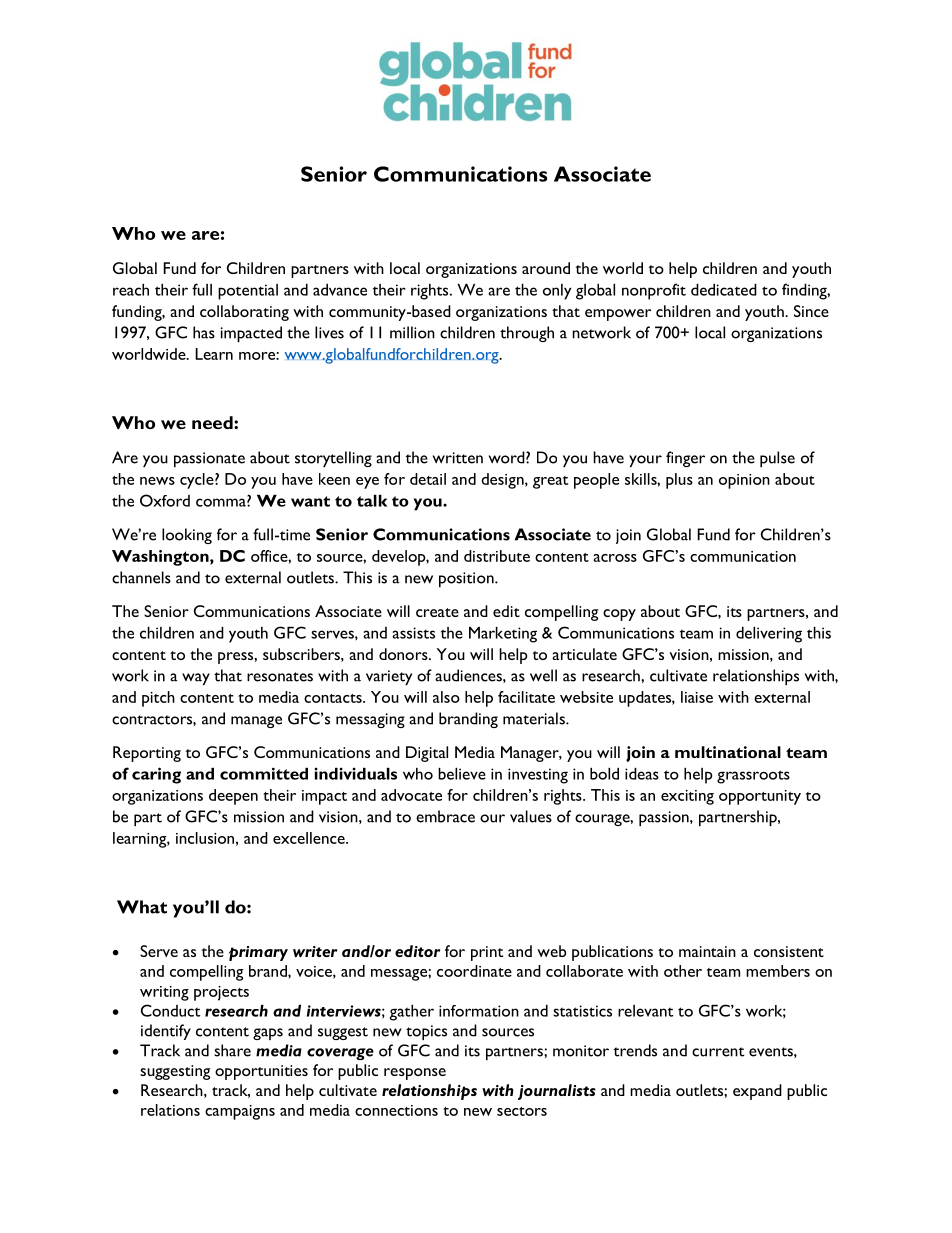 Image resolution: width=952 pixels, height=1233 pixels. What do you see at coordinates (240, 1112) in the document?
I see `campaigns` at bounding box center [240, 1112].
